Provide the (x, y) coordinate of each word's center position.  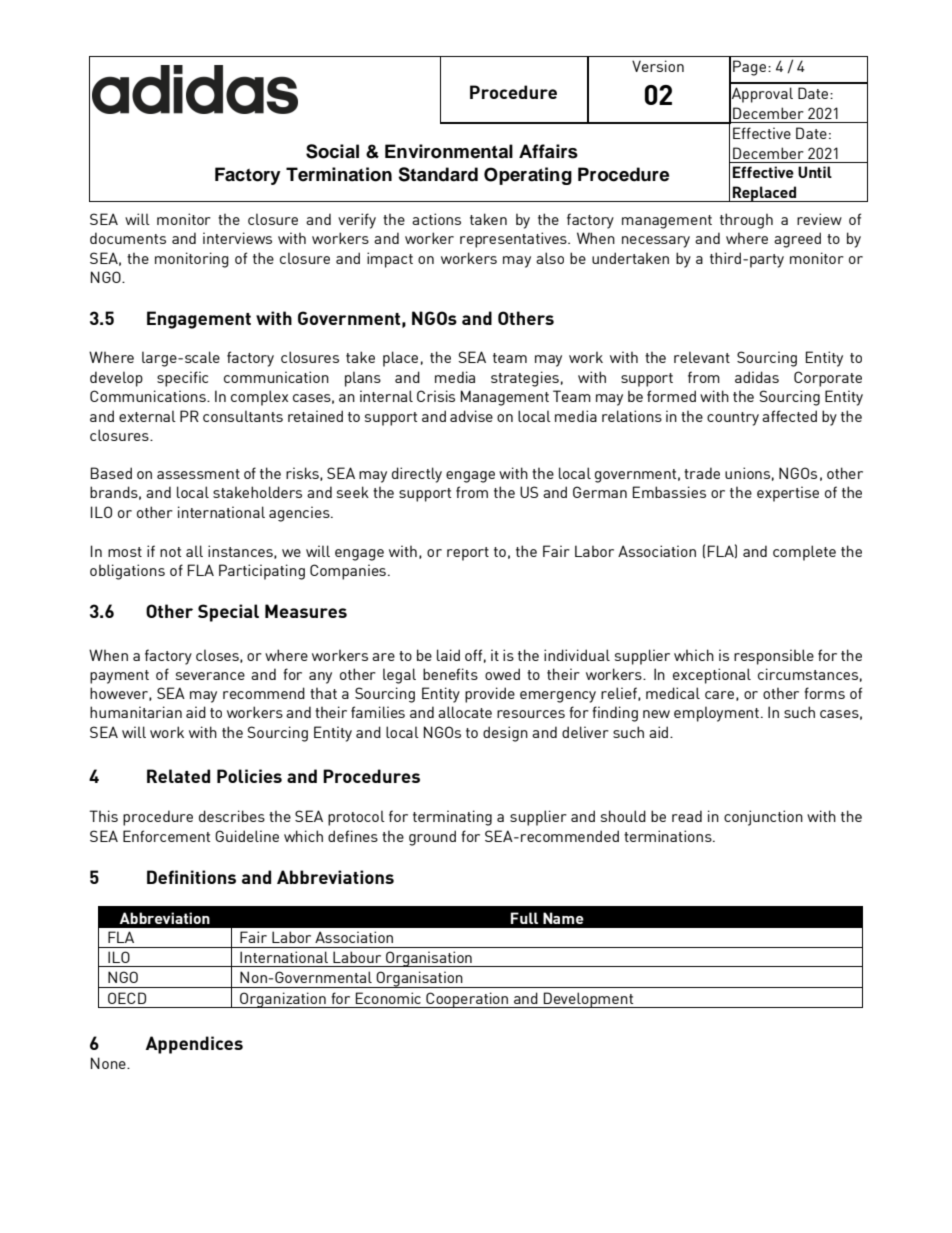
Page (749, 68)
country (733, 419)
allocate (465, 712)
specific (182, 379)
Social (332, 151)
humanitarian (136, 712)
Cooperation (467, 1000)
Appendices (194, 1045)
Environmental (449, 151)
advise (471, 416)
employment (716, 714)
